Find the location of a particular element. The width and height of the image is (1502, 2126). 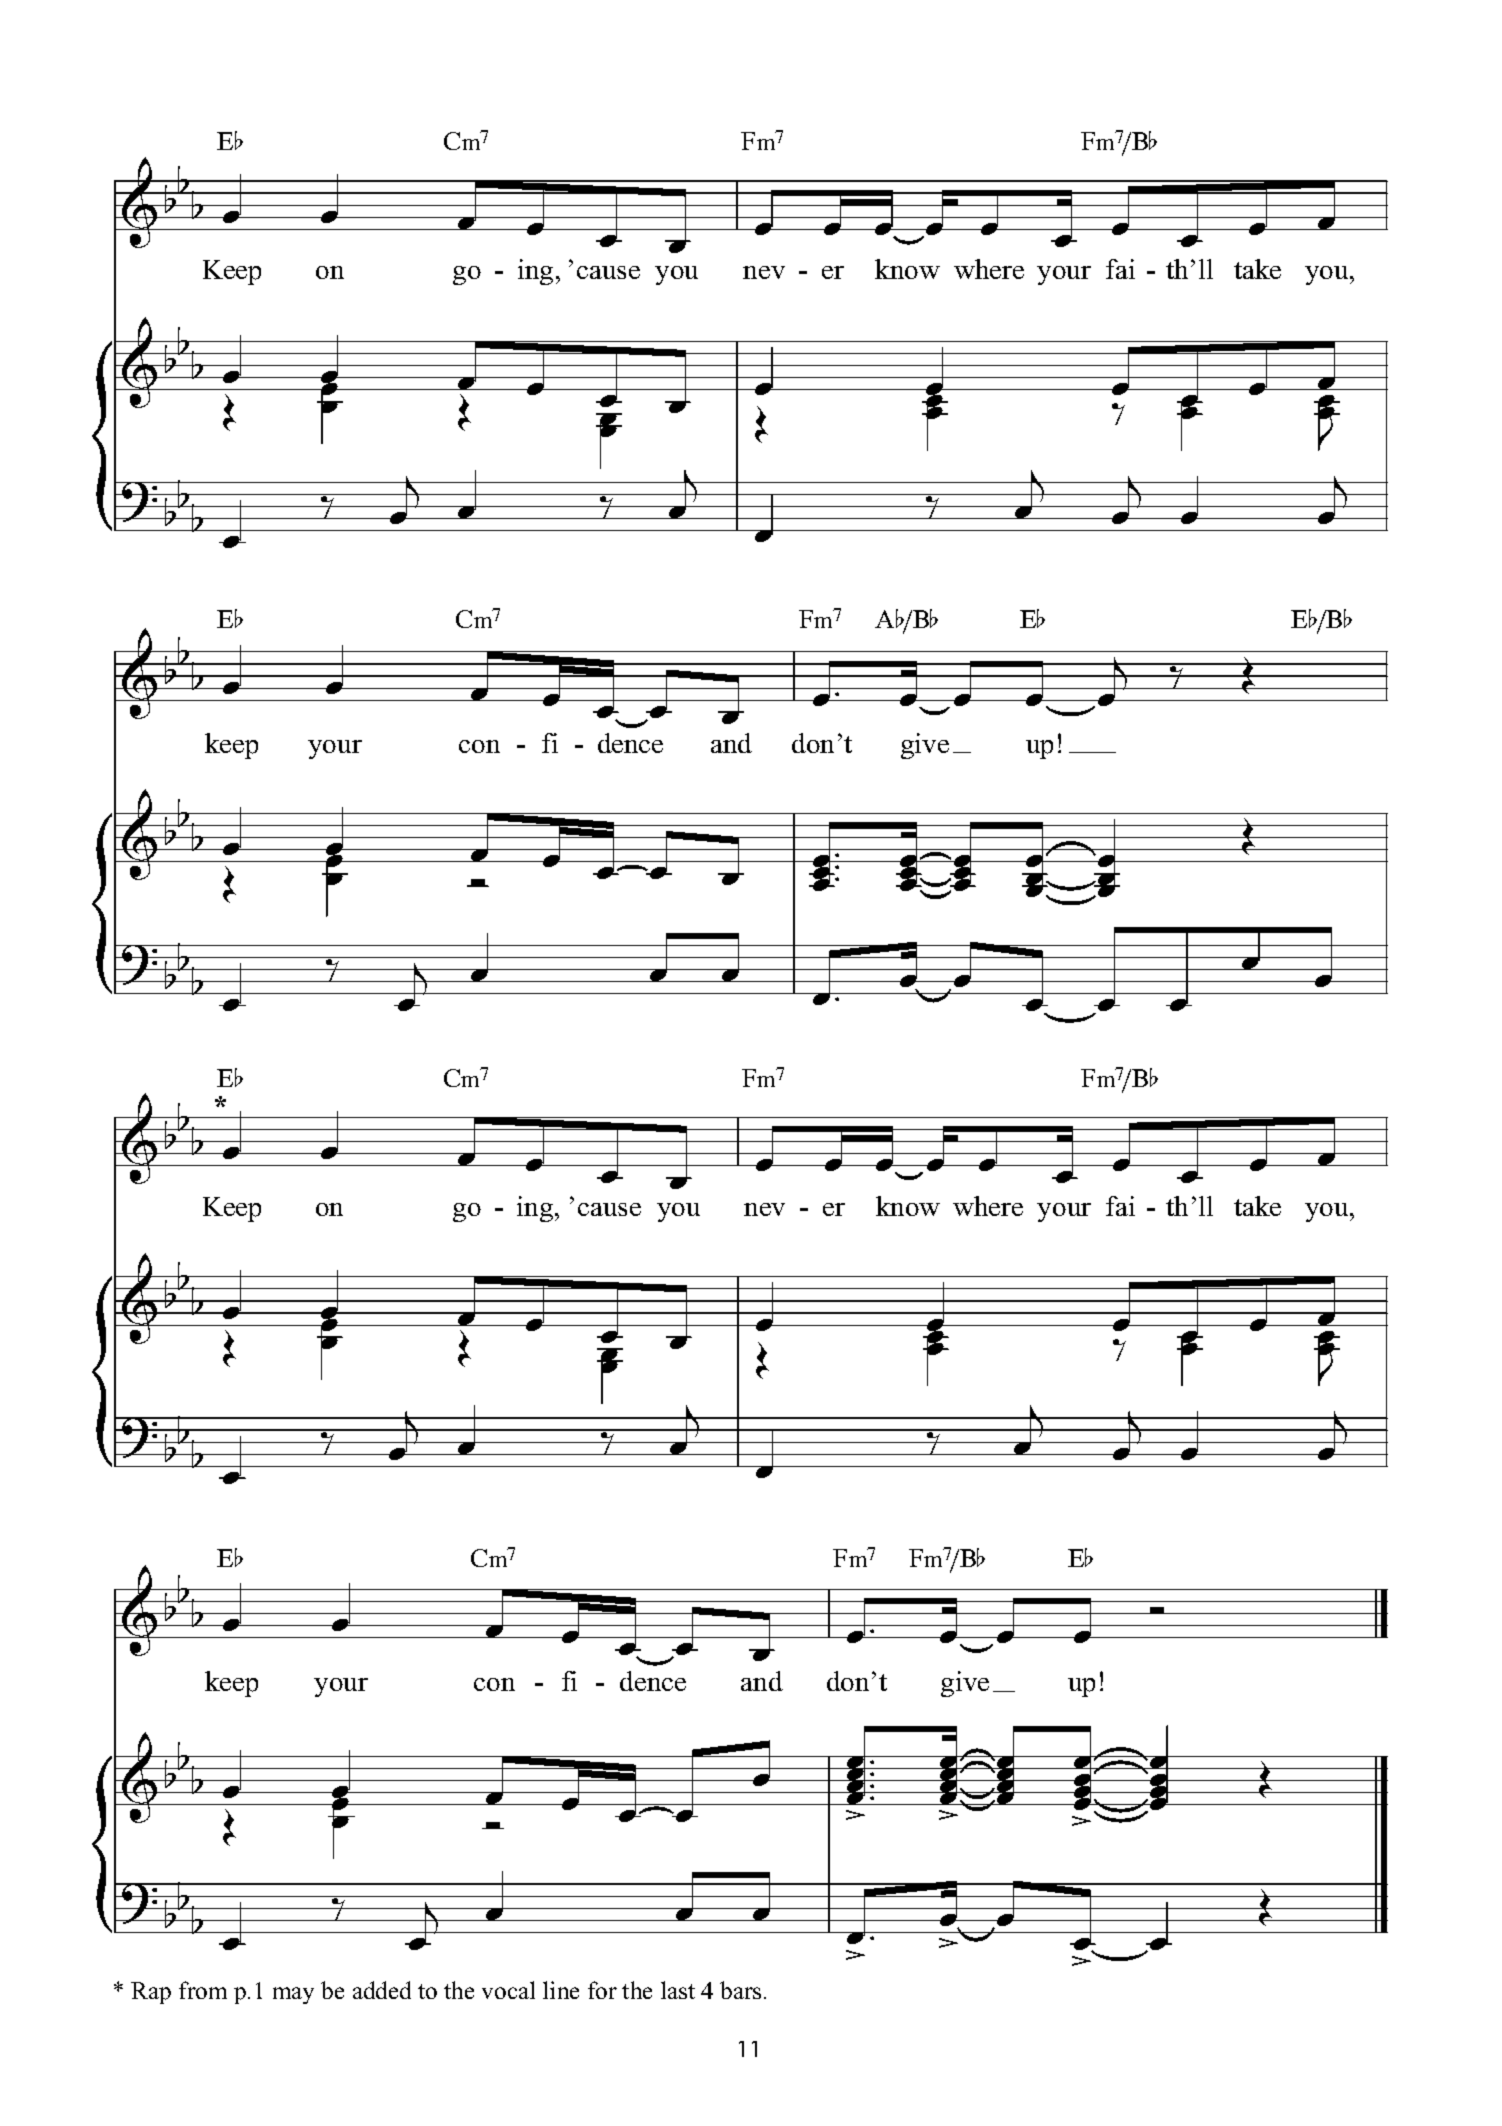

vocal is located at coordinates (508, 1990).
